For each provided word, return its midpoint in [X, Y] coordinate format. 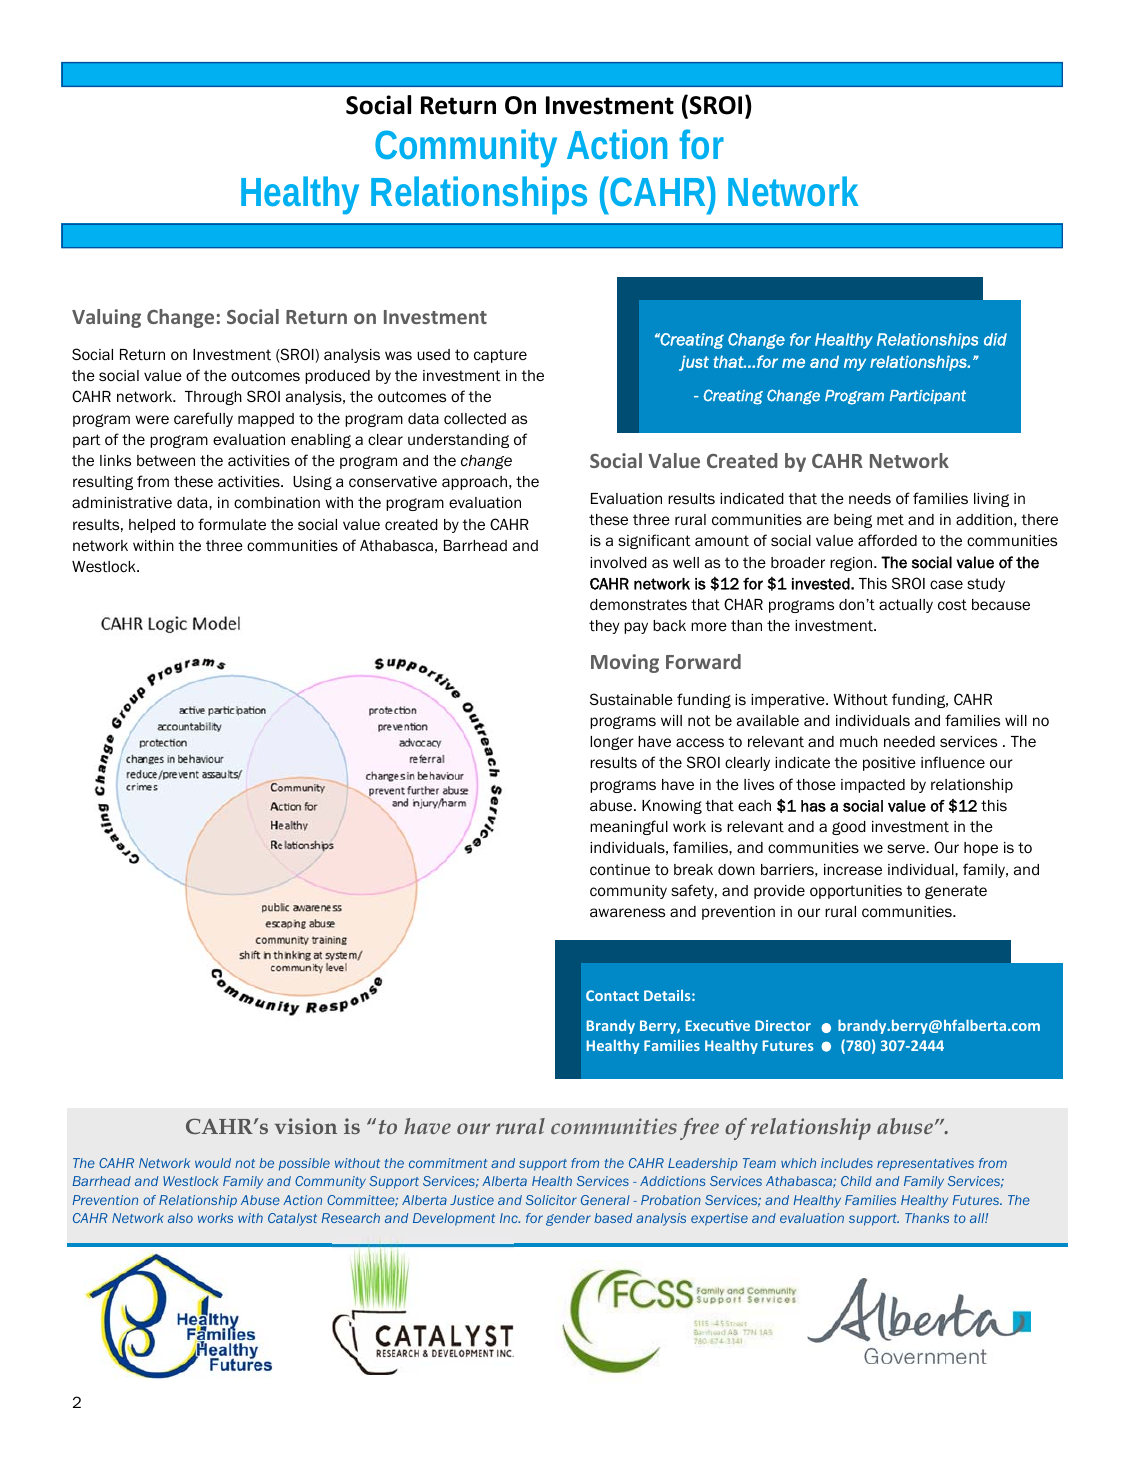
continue [620, 870]
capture [500, 356]
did [995, 339]
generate [956, 892]
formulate [232, 524]
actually [906, 606]
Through [213, 398]
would [213, 1163]
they [604, 627]
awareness [627, 912]
